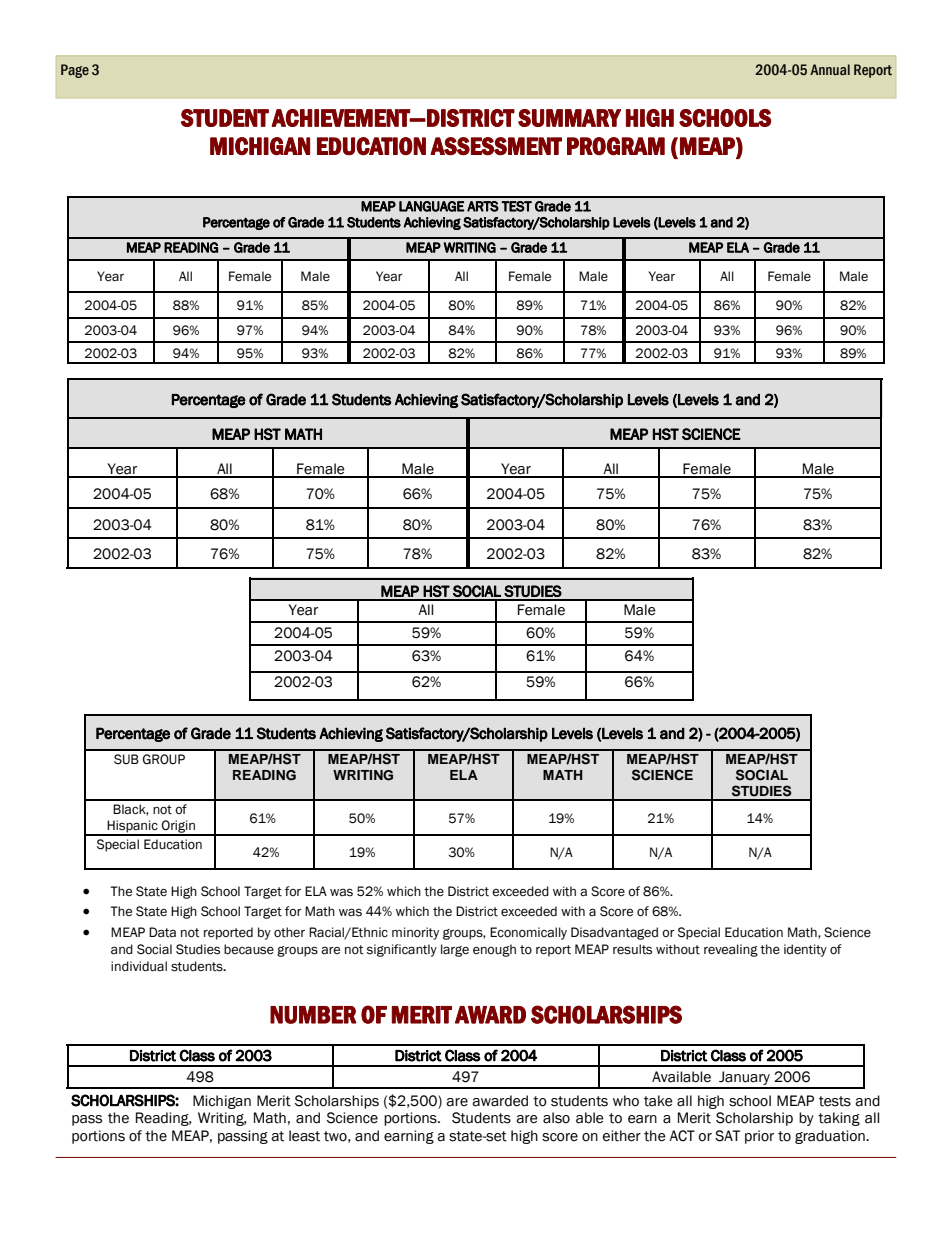 The image size is (952, 1233). Describe the element at coordinates (830, 69) in the screenshot. I see `Annual` at that location.
